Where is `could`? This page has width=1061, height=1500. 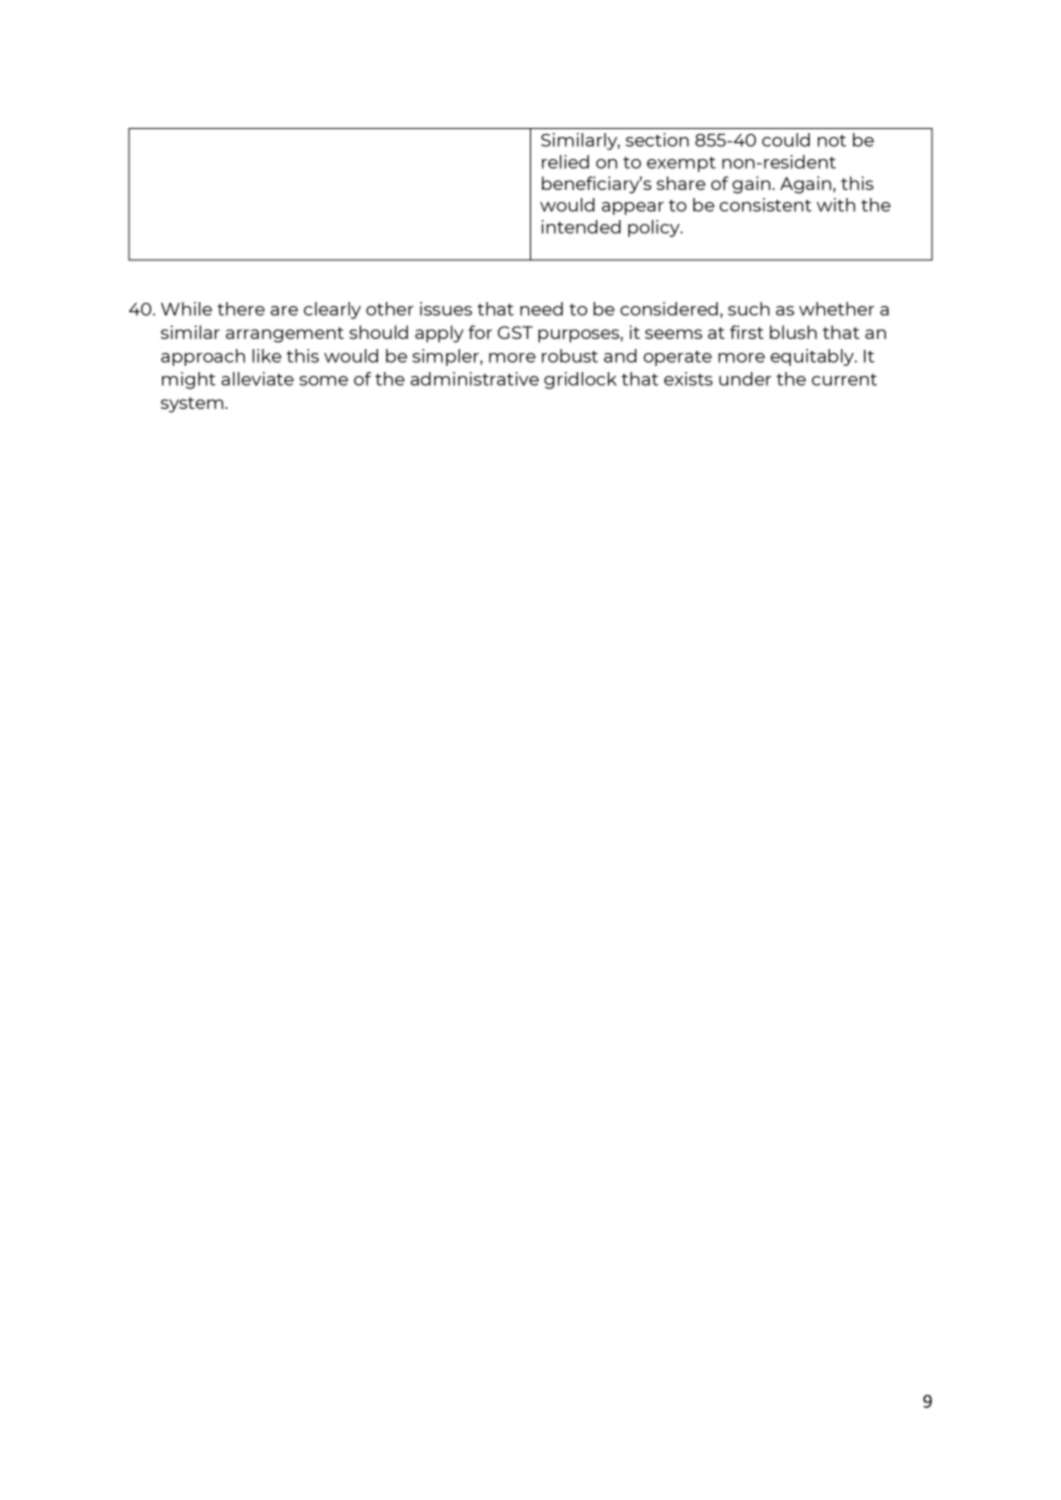 could is located at coordinates (786, 140).
